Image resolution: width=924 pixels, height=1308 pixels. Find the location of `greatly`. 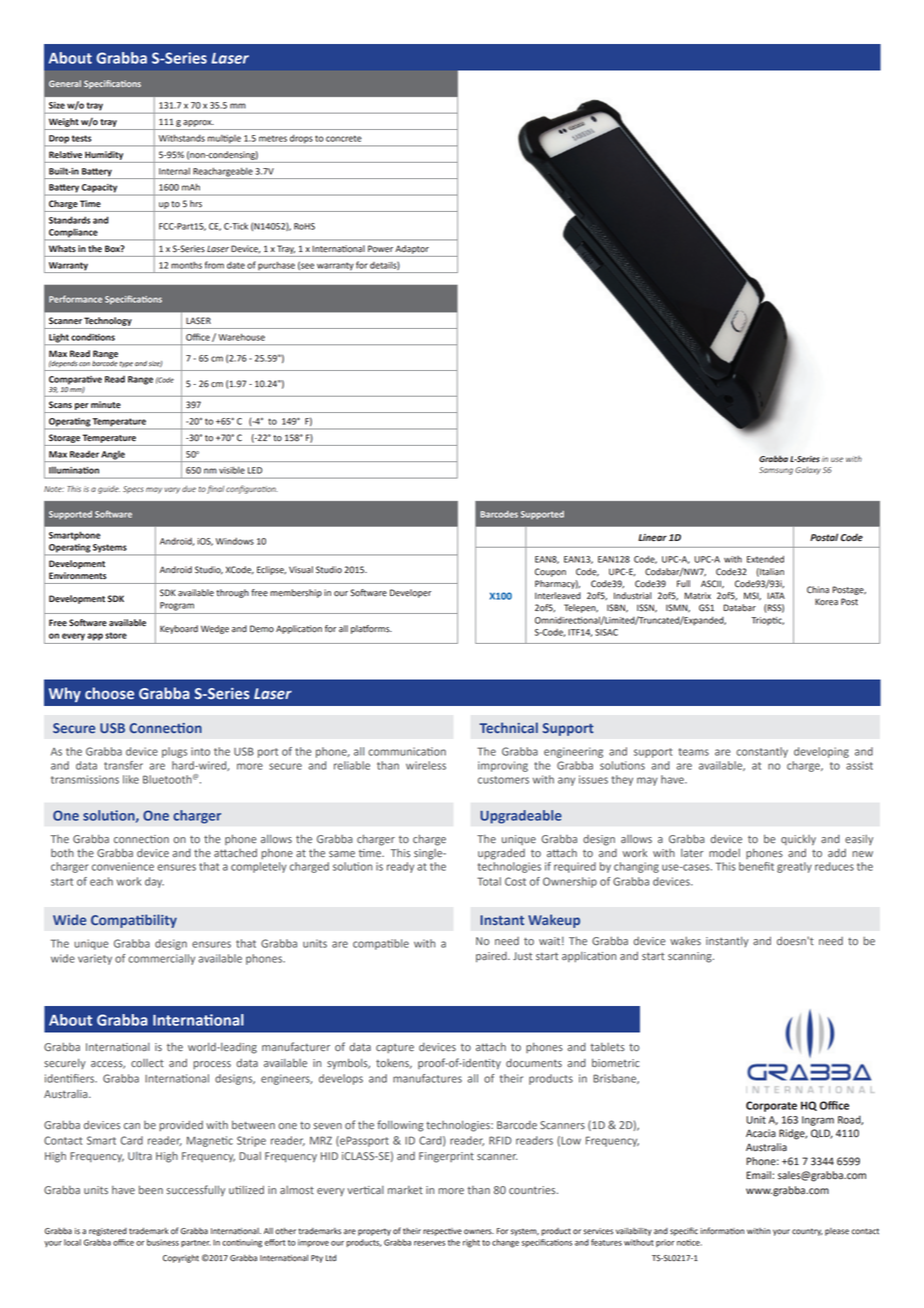

greatly is located at coordinates (794, 867).
